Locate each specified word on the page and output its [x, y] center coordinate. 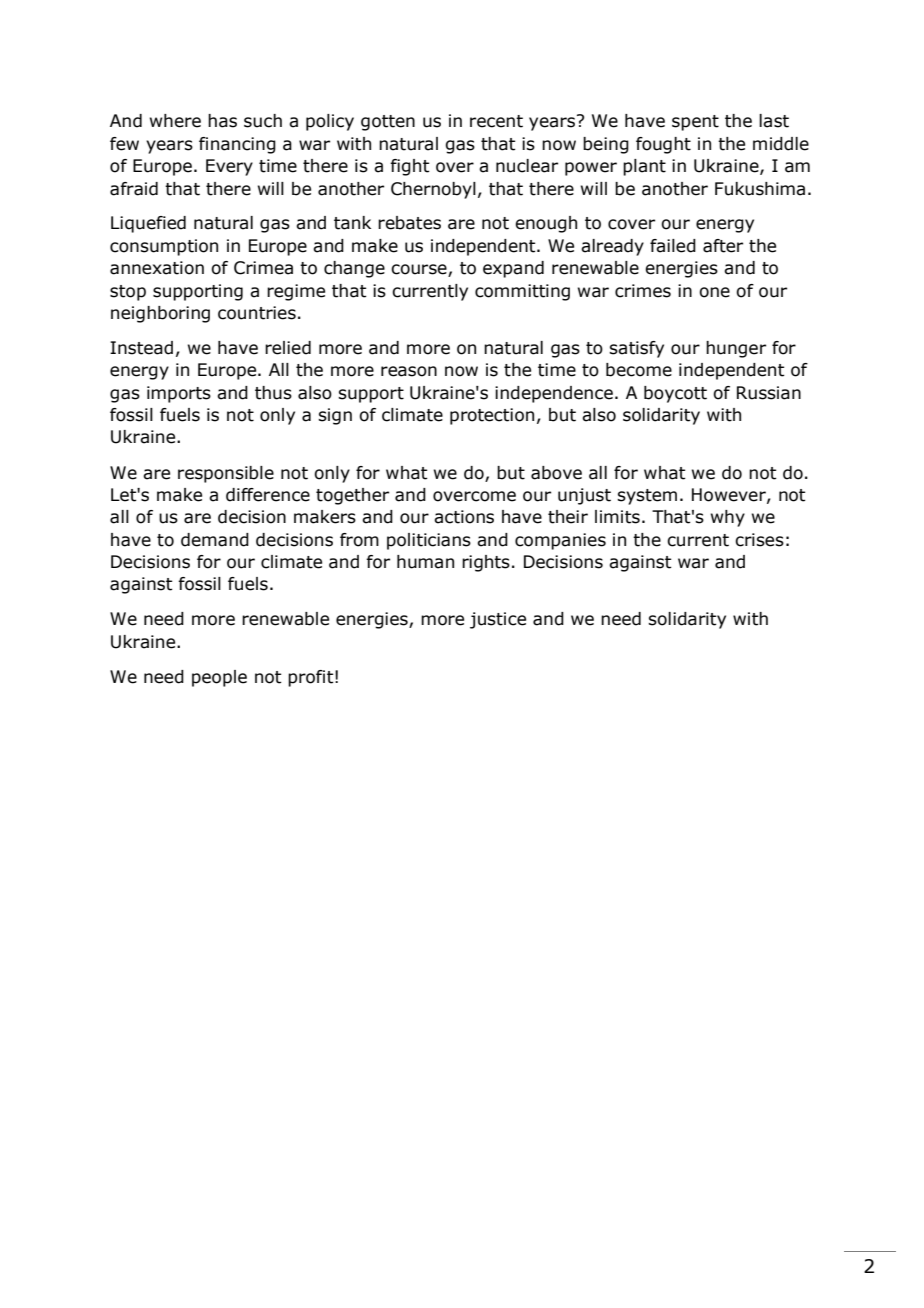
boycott [675, 394]
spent [695, 123]
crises [759, 540]
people [219, 678]
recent [496, 121]
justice [498, 620]
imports [179, 394]
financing [237, 145]
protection [492, 416]
